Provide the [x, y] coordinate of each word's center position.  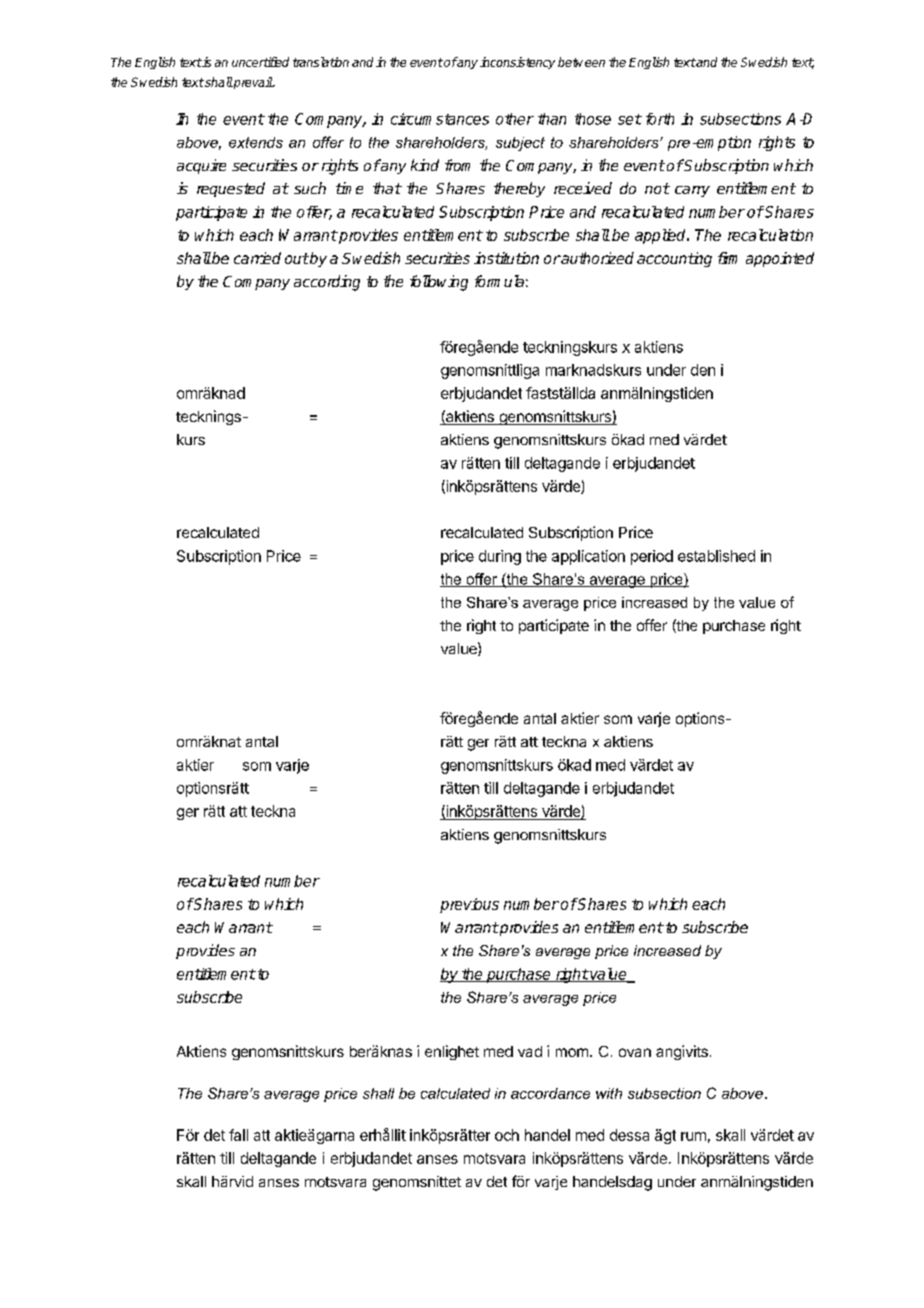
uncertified [260, 62]
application [588, 557]
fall [238, 1135]
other [515, 119]
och [507, 1135]
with [609, 1093]
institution [506, 258]
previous [469, 905]
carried [257, 258]
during [500, 557]
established [716, 556]
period [652, 557]
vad [530, 1051]
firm [727, 258]
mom [572, 1052]
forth [660, 119]
